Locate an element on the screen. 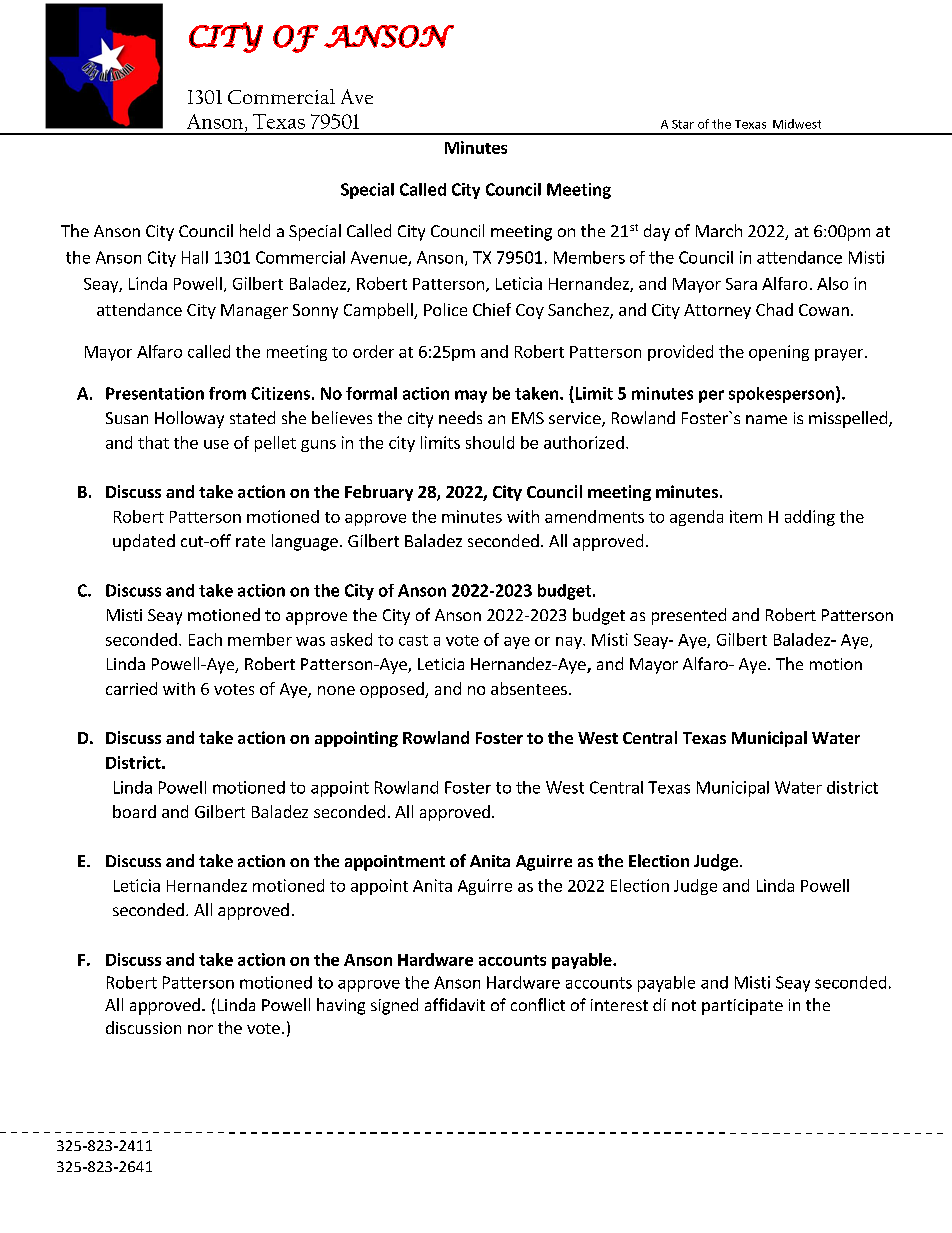 The width and height of the screenshot is (952, 1233). participate is located at coordinates (742, 1007).
